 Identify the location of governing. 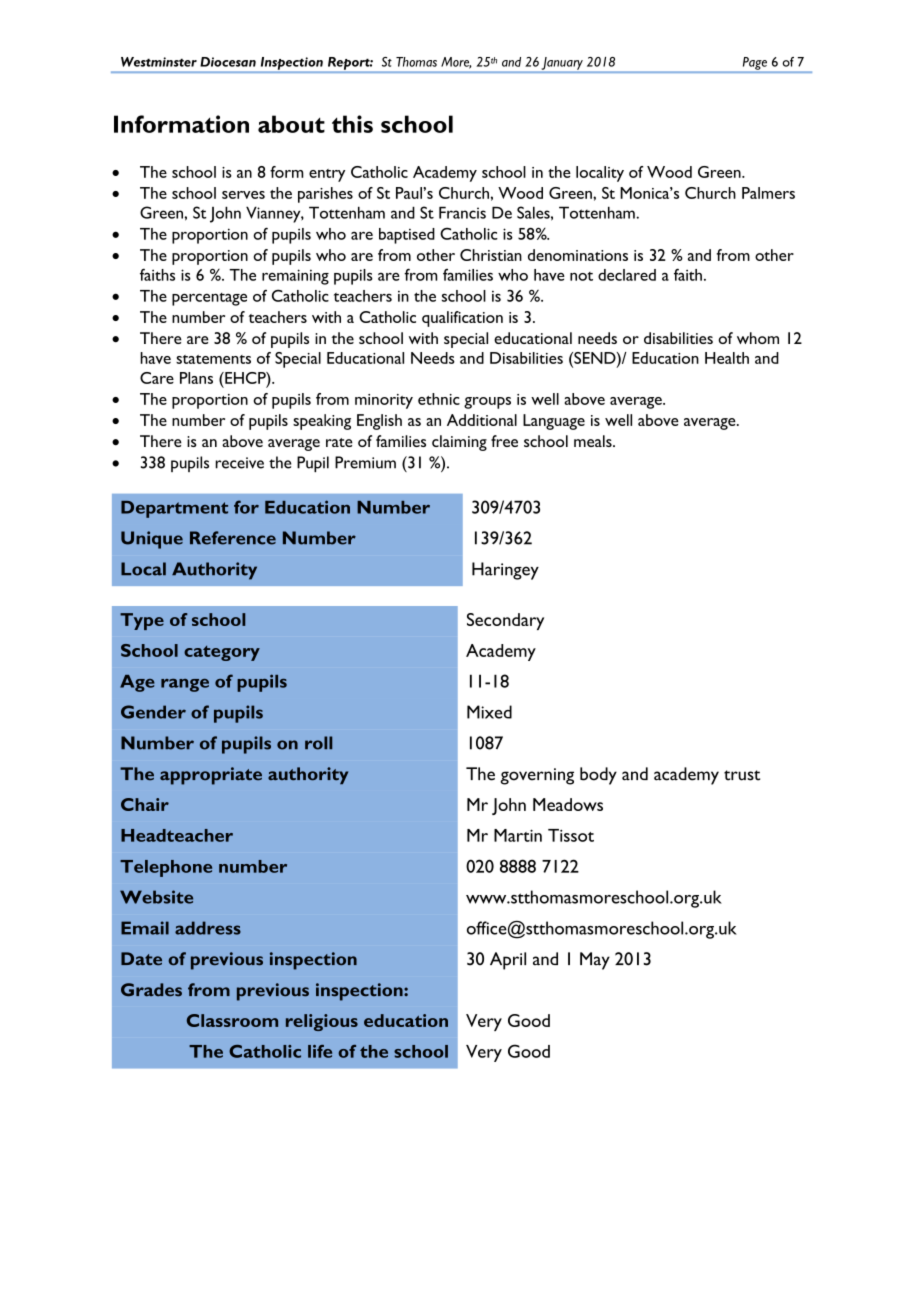
(537, 776).
